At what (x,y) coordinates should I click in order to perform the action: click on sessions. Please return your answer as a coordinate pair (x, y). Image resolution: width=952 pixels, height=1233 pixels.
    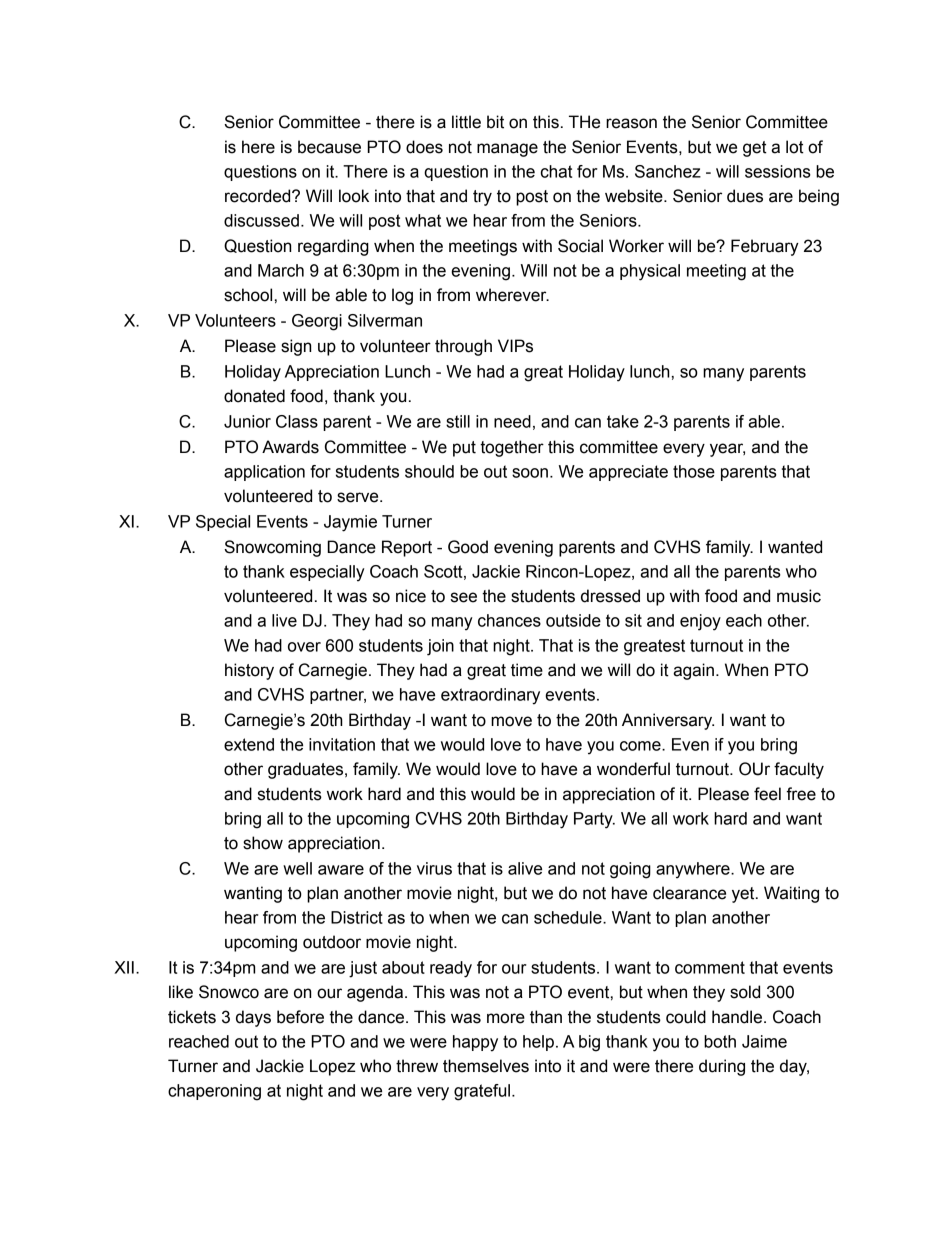
    Looking at the image, I should click on (778, 171).
